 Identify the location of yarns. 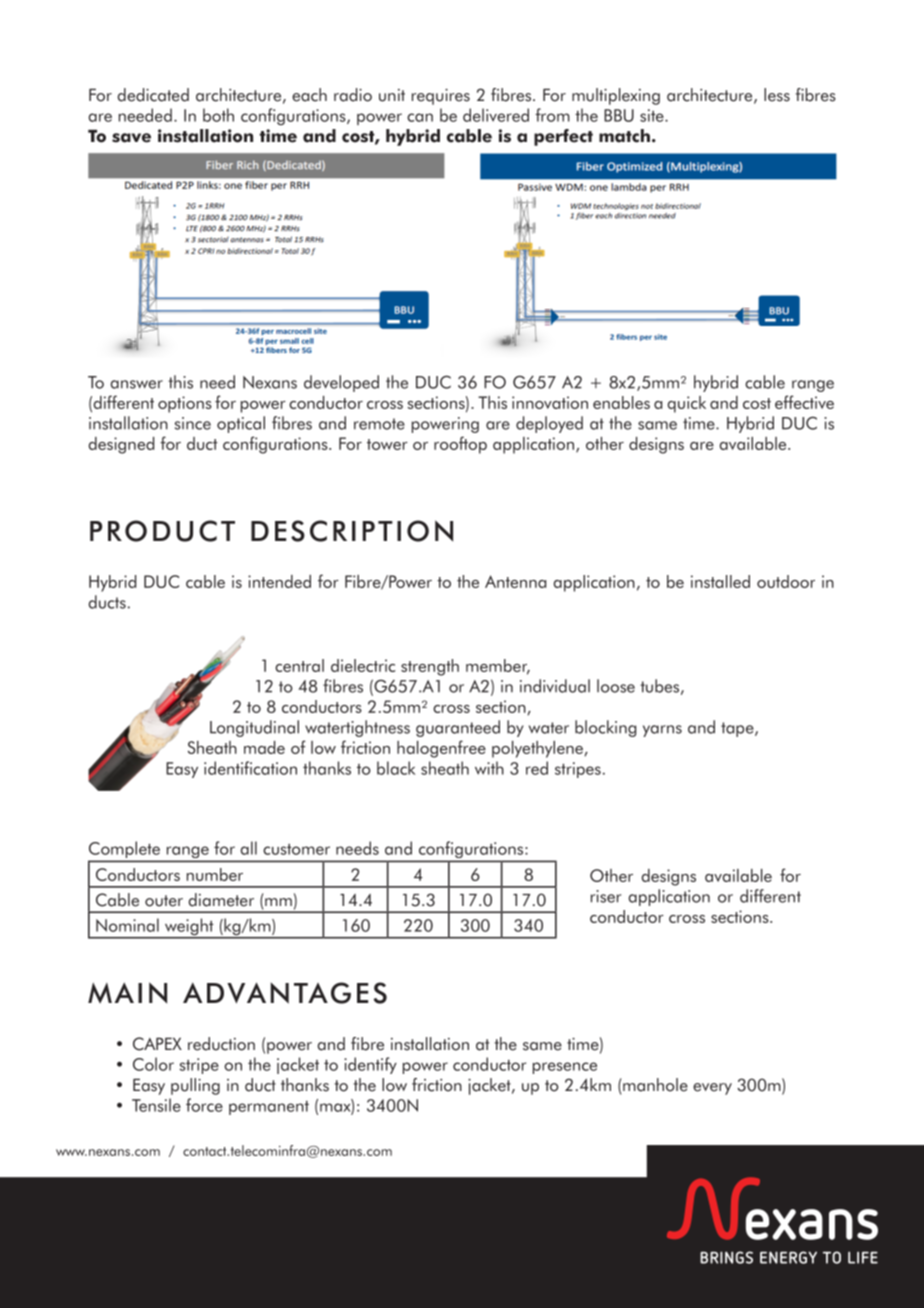
(662, 731).
